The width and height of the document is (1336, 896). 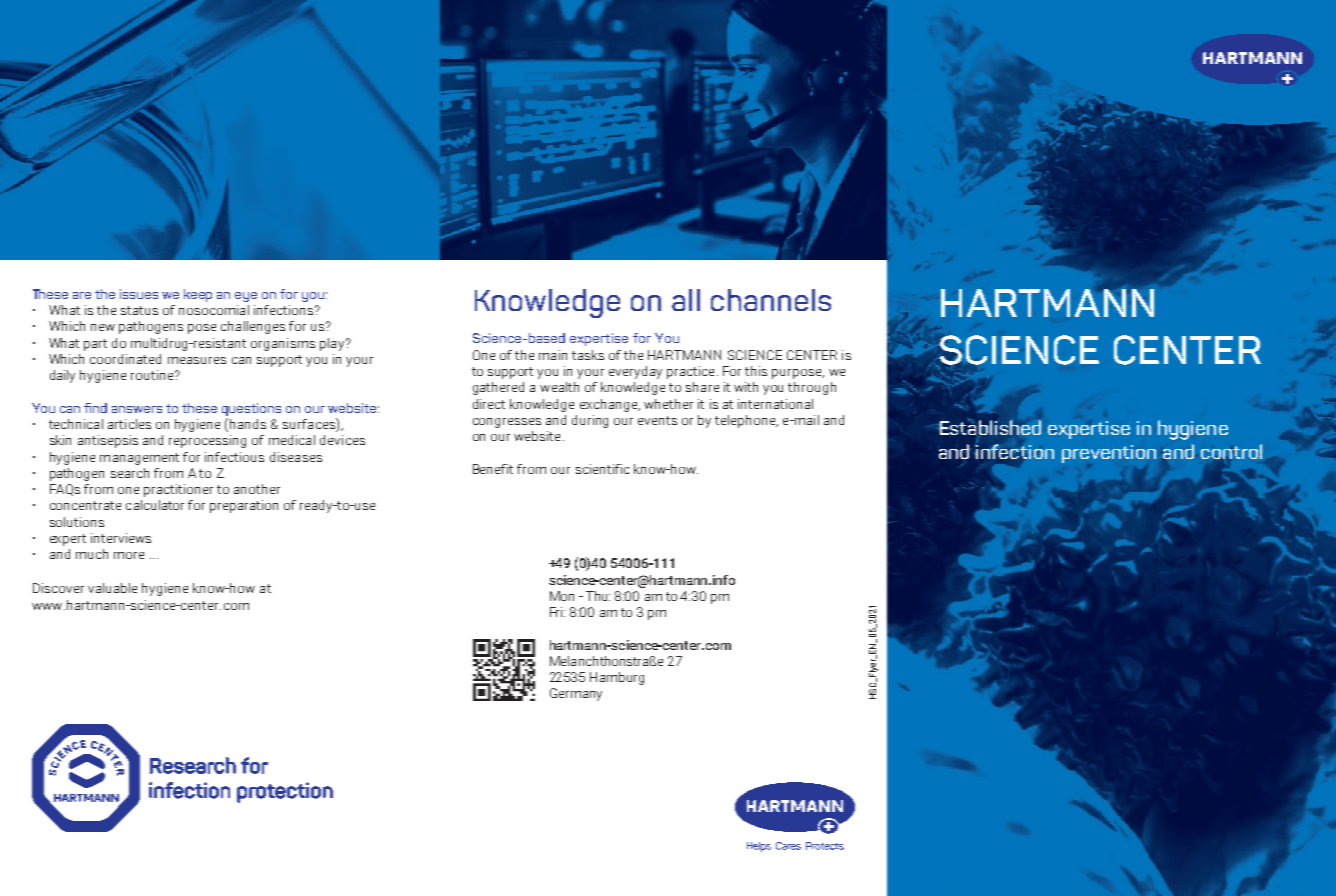 What do you see at coordinates (178, 490) in the document?
I see `practitioner` at bounding box center [178, 490].
